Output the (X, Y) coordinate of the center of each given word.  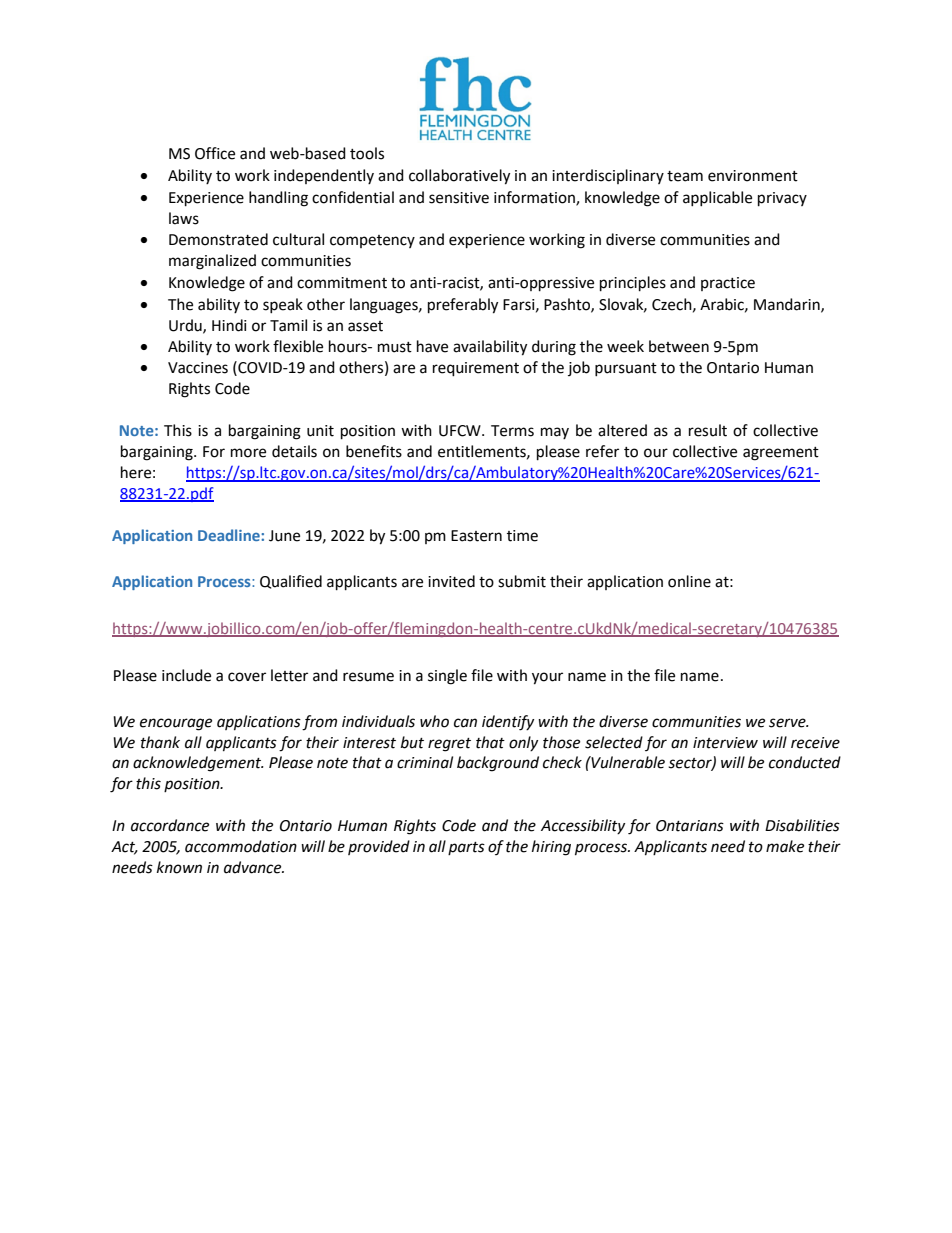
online (689, 581)
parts (466, 848)
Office (215, 153)
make (785, 846)
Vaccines (198, 368)
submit (522, 581)
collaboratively (459, 177)
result (708, 430)
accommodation (241, 846)
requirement (476, 369)
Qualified (291, 582)
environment (753, 176)
